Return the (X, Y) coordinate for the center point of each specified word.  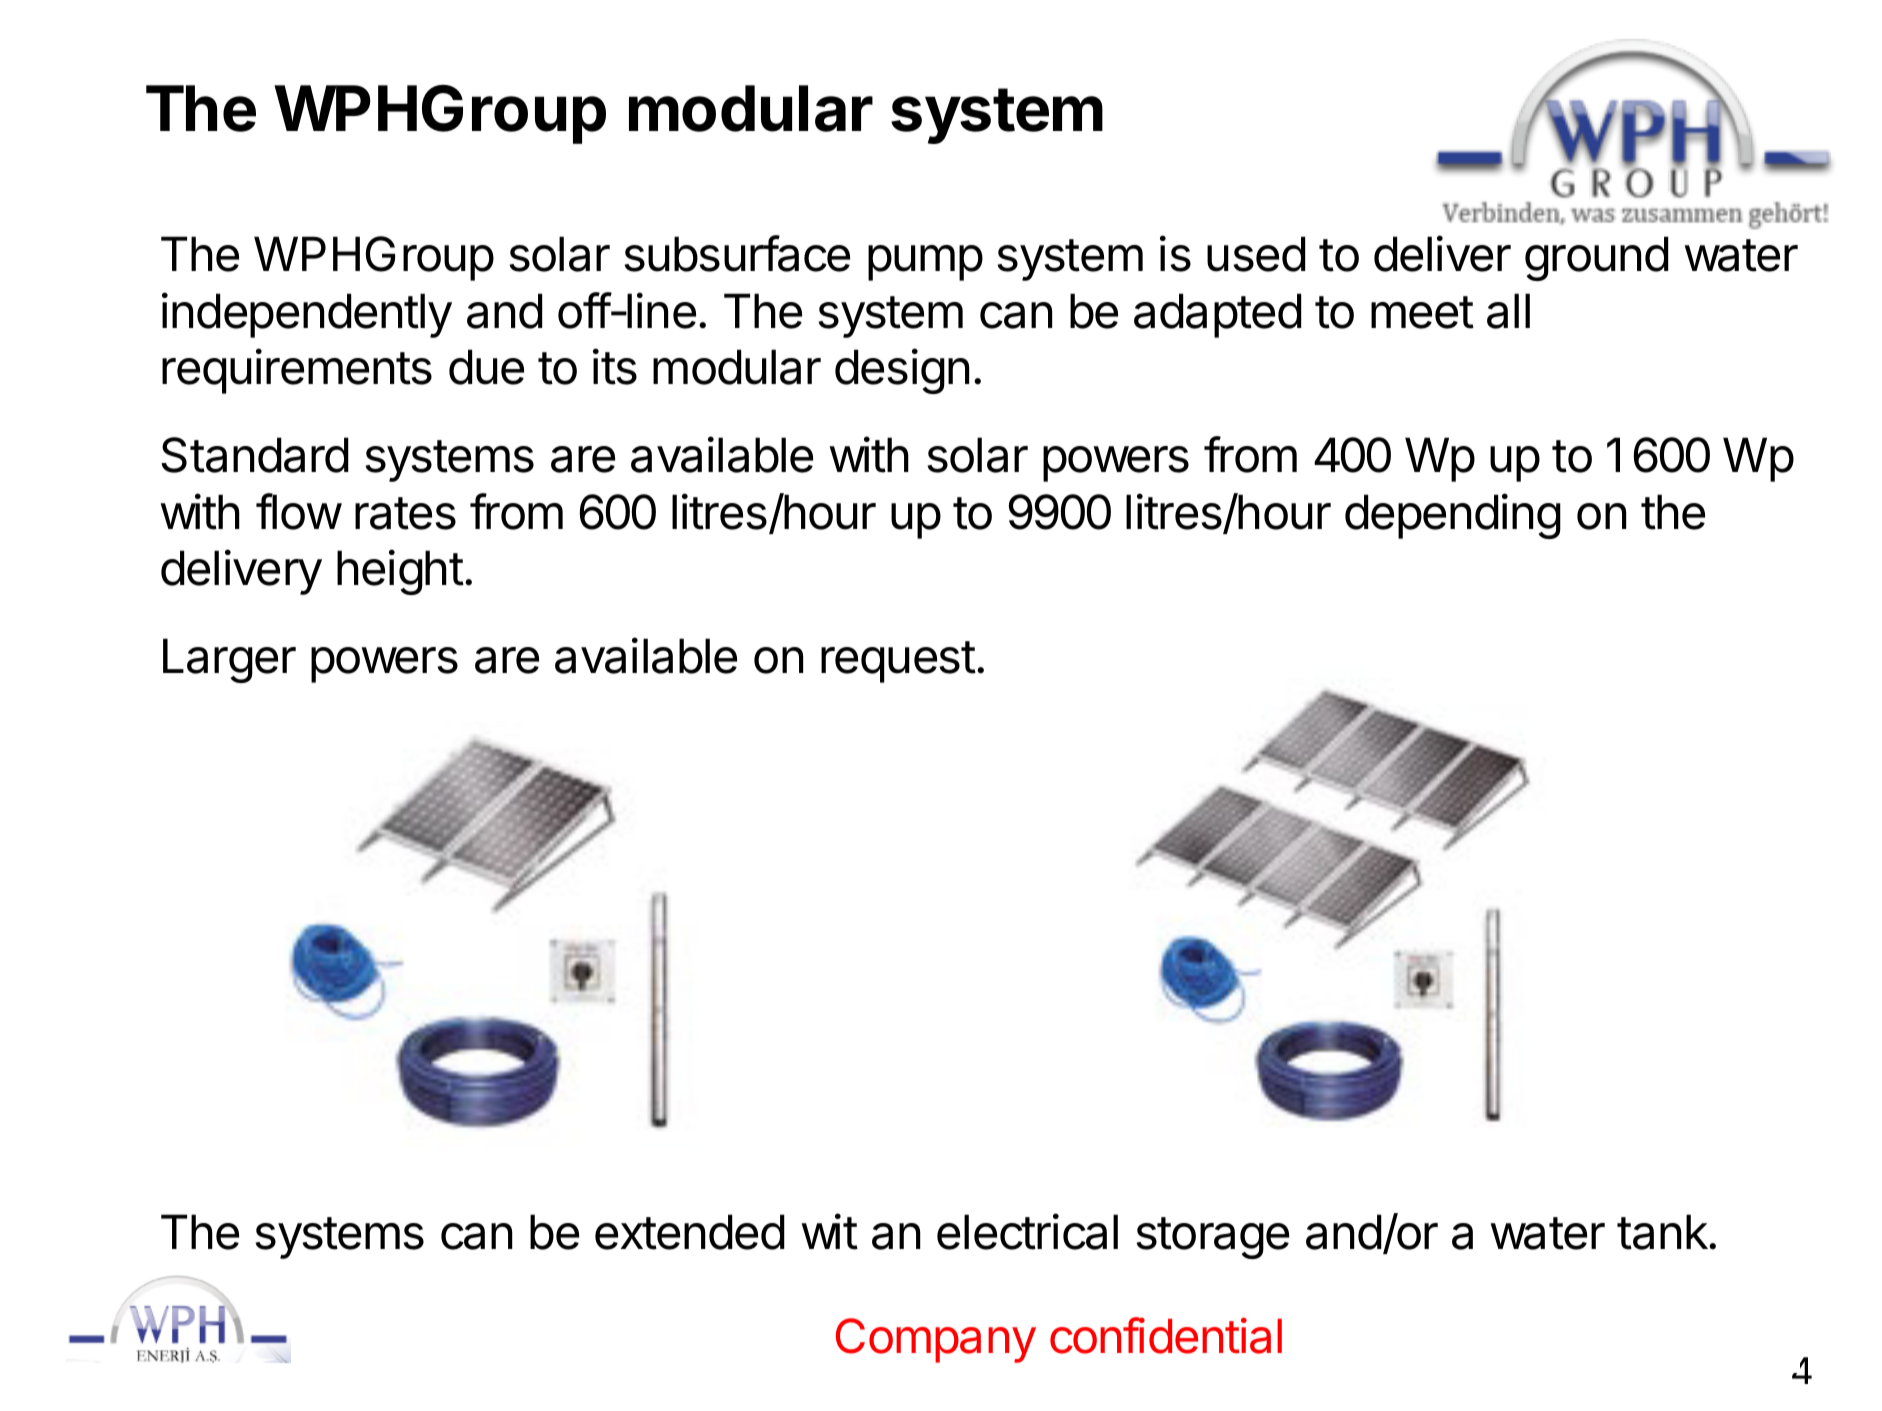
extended (690, 1232)
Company (936, 1340)
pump (925, 263)
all (1508, 311)
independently (307, 315)
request (898, 662)
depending (1453, 516)
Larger (229, 660)
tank (1662, 1232)
